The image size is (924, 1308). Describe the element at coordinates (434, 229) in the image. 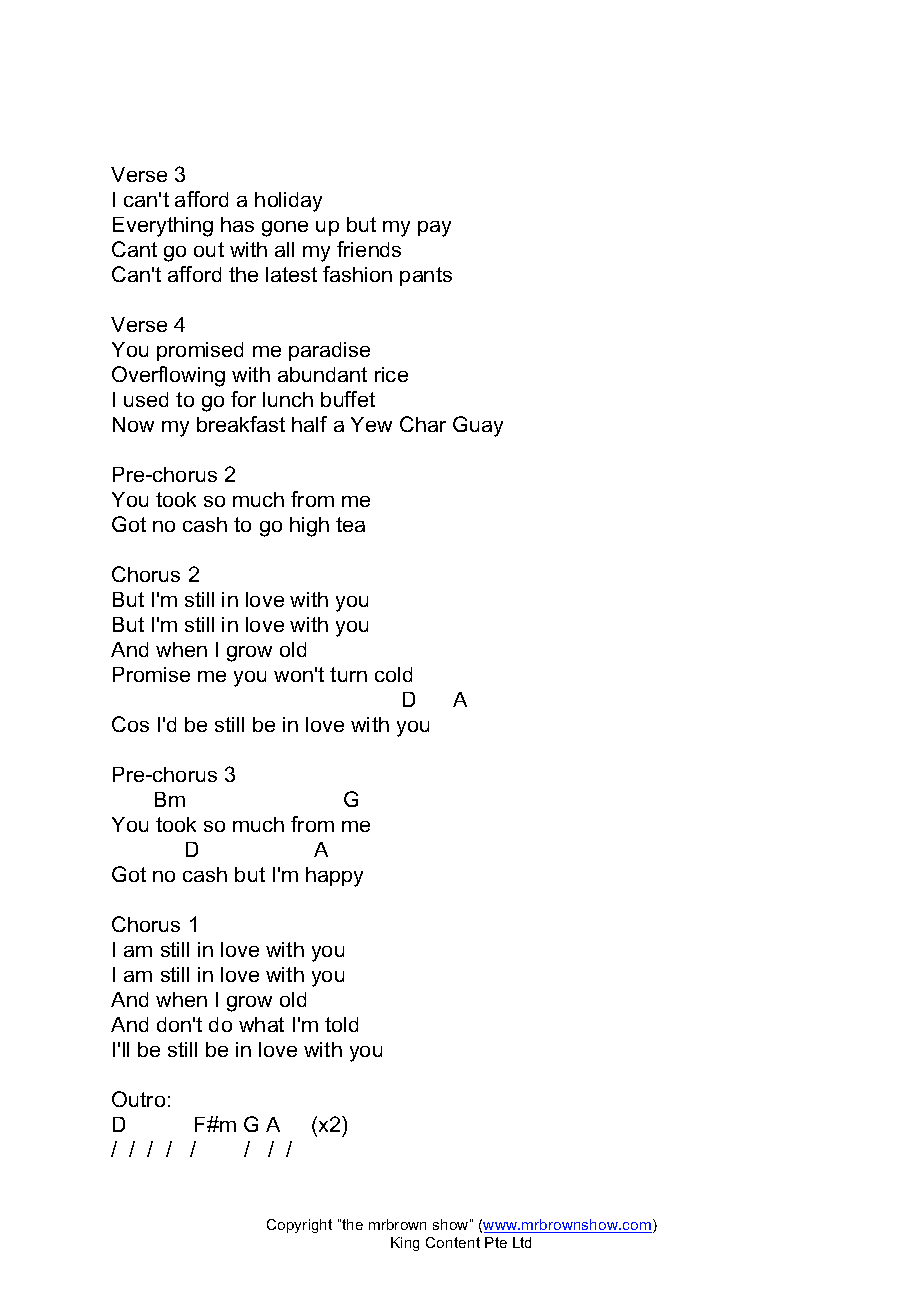

I see `pay` at that location.
